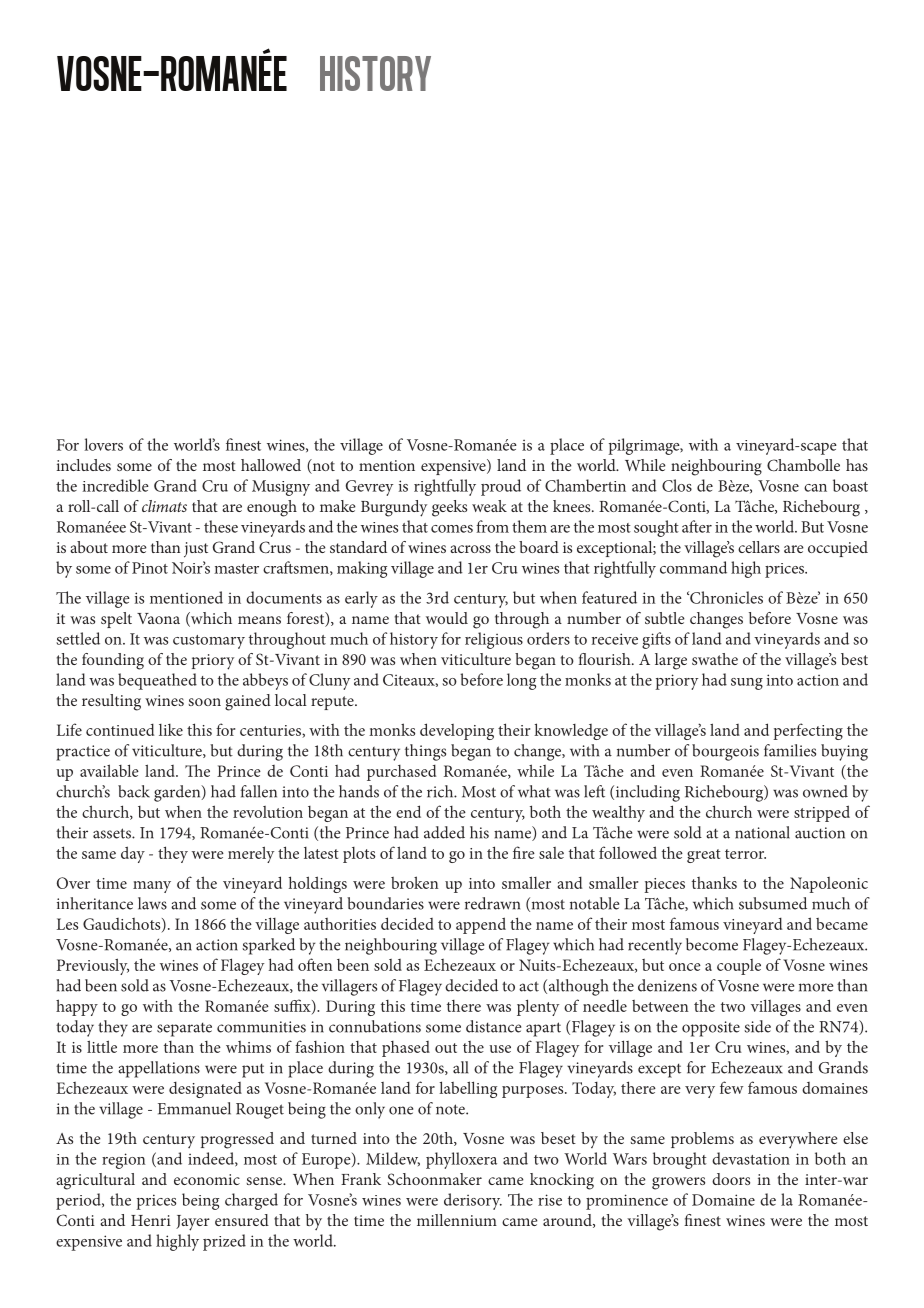 The width and height of the screenshot is (924, 1308). Describe the element at coordinates (739, 967) in the screenshot. I see `couple` at that location.
